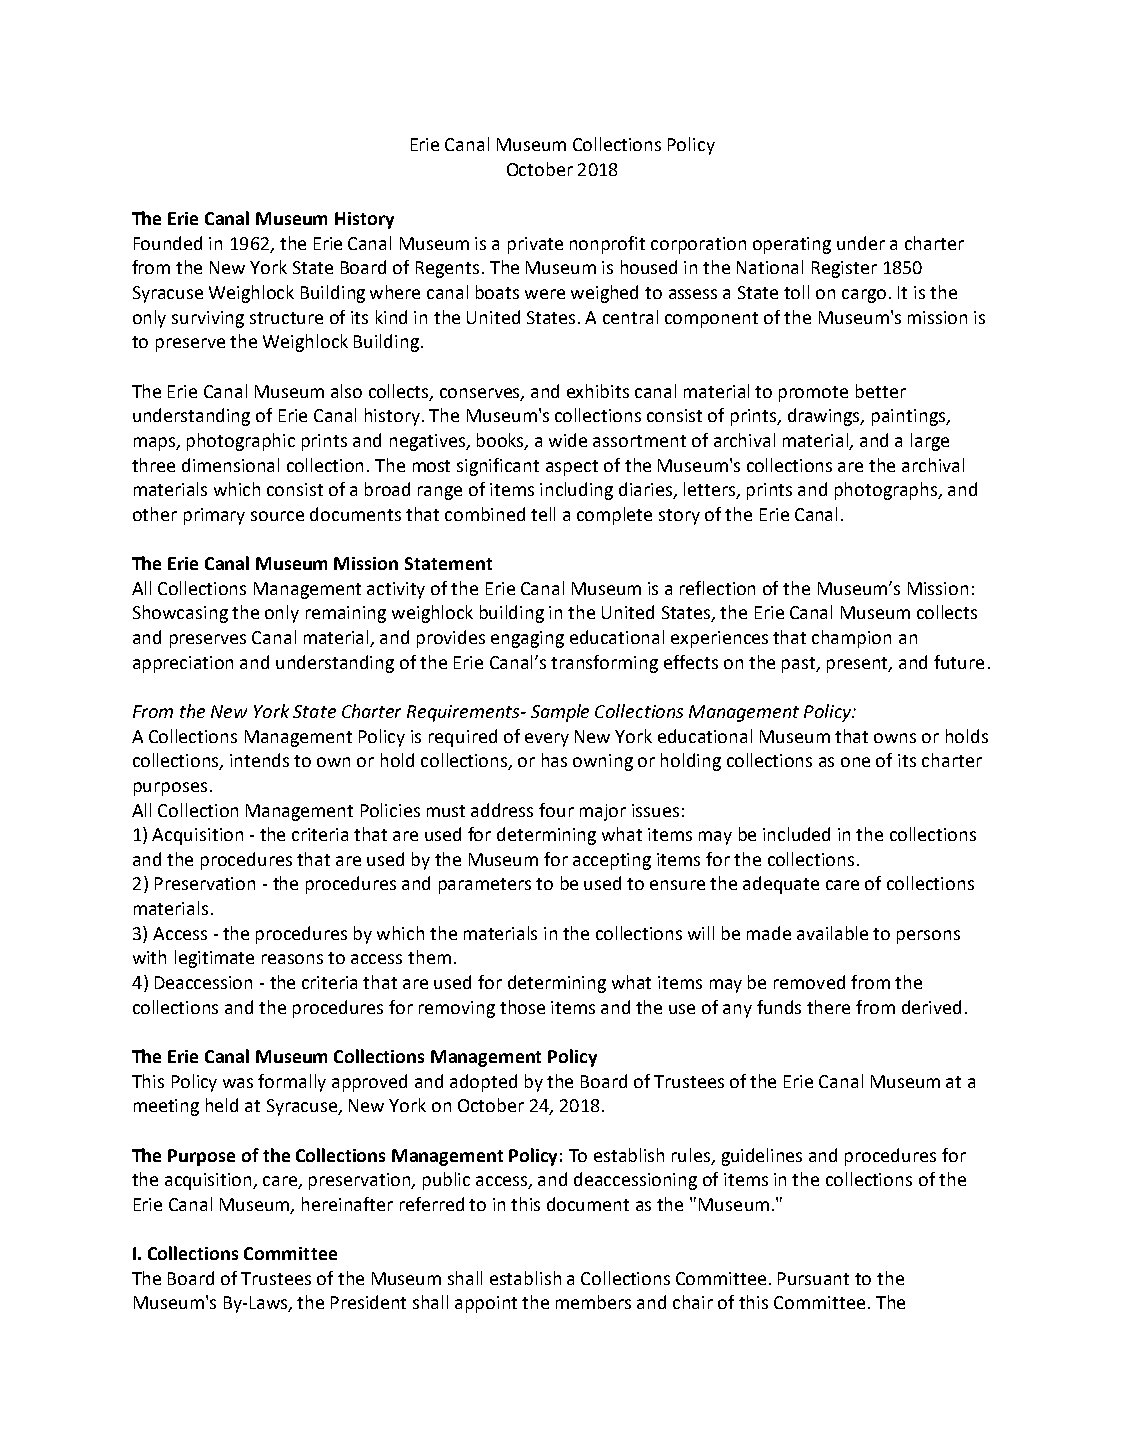  What do you see at coordinates (593, 1302) in the screenshot?
I see `members` at bounding box center [593, 1302].
